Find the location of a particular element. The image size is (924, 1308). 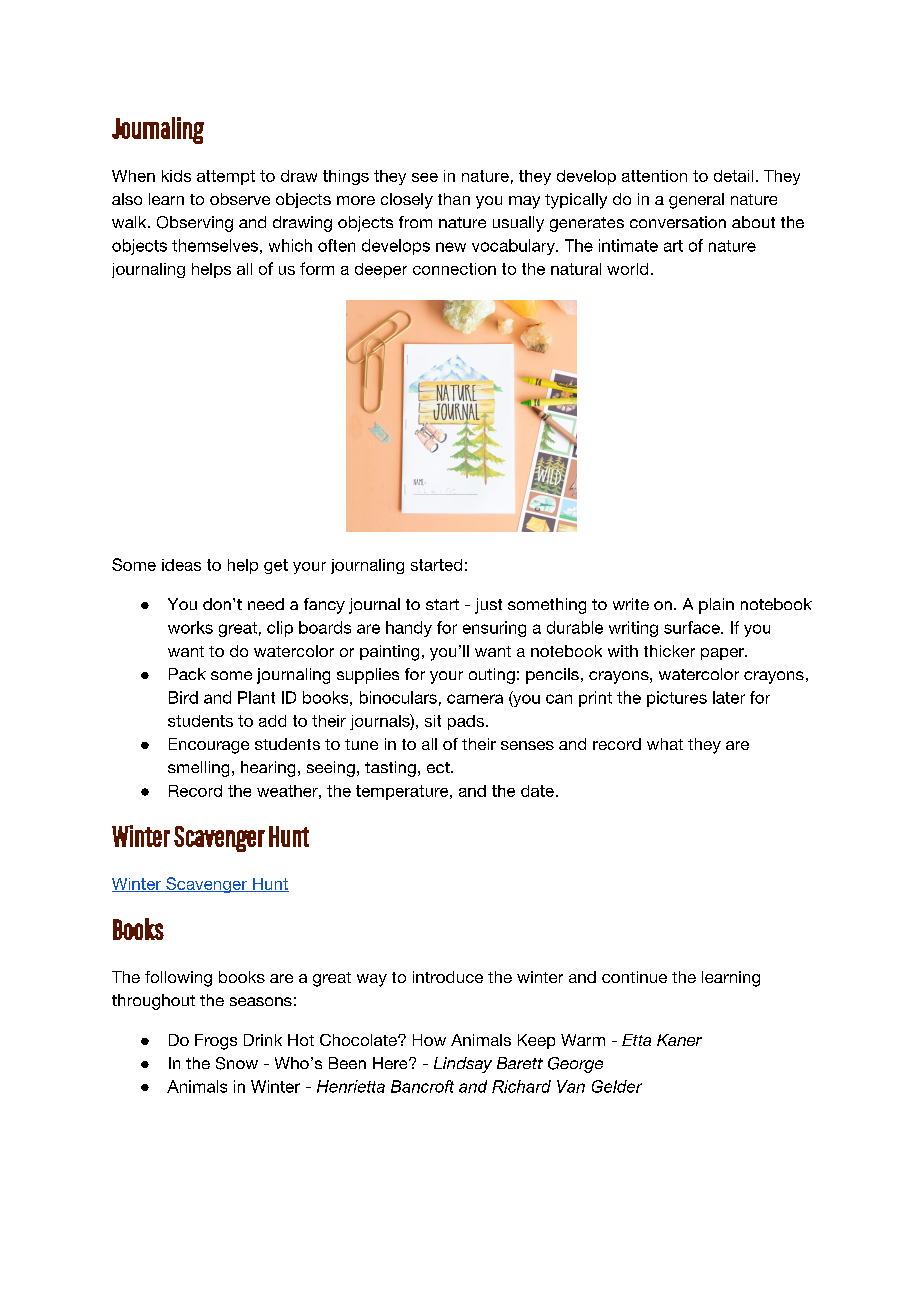

ideas is located at coordinates (181, 565).
